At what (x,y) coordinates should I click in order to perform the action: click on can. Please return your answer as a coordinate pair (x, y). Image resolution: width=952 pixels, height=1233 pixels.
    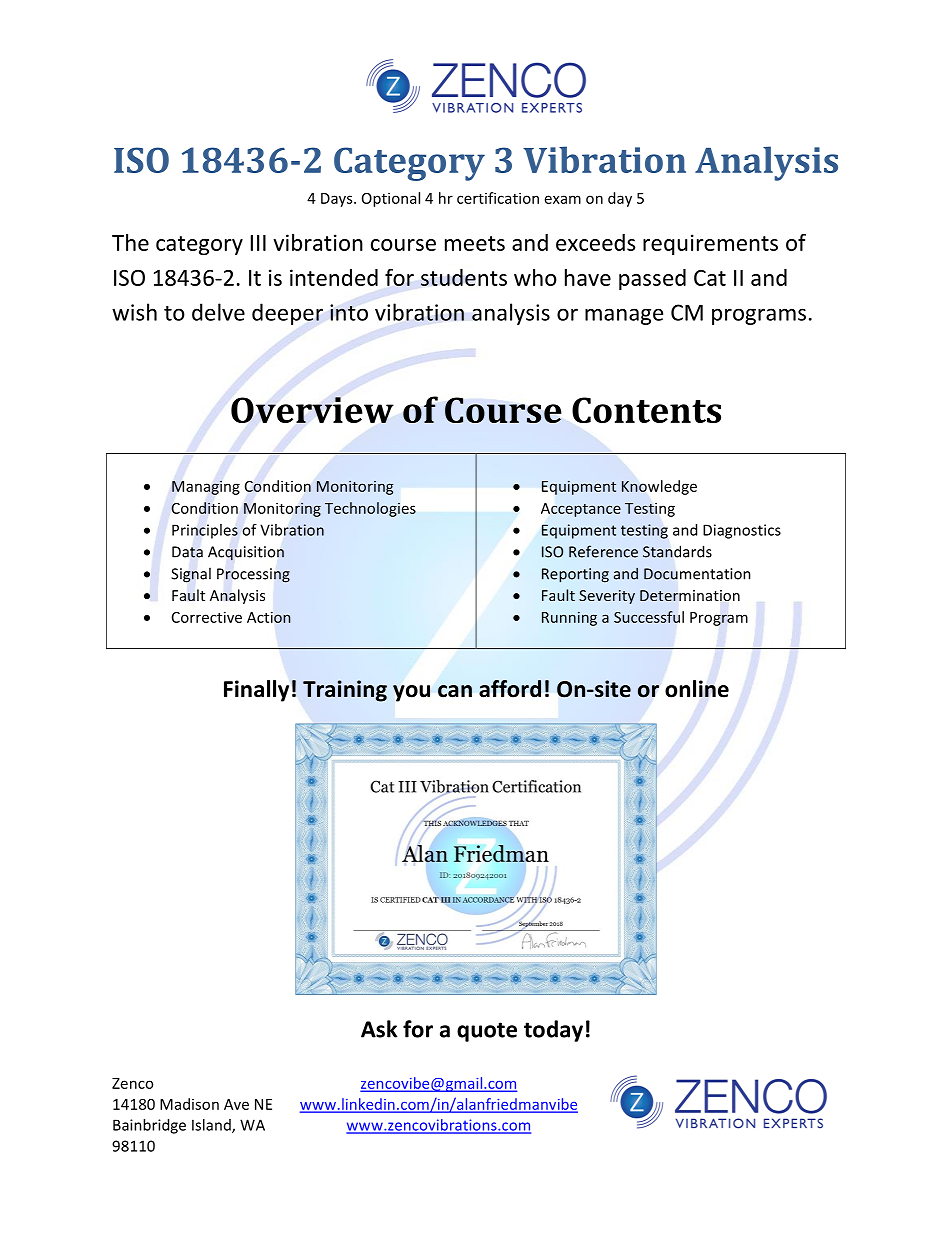
    Looking at the image, I should click on (455, 691).
